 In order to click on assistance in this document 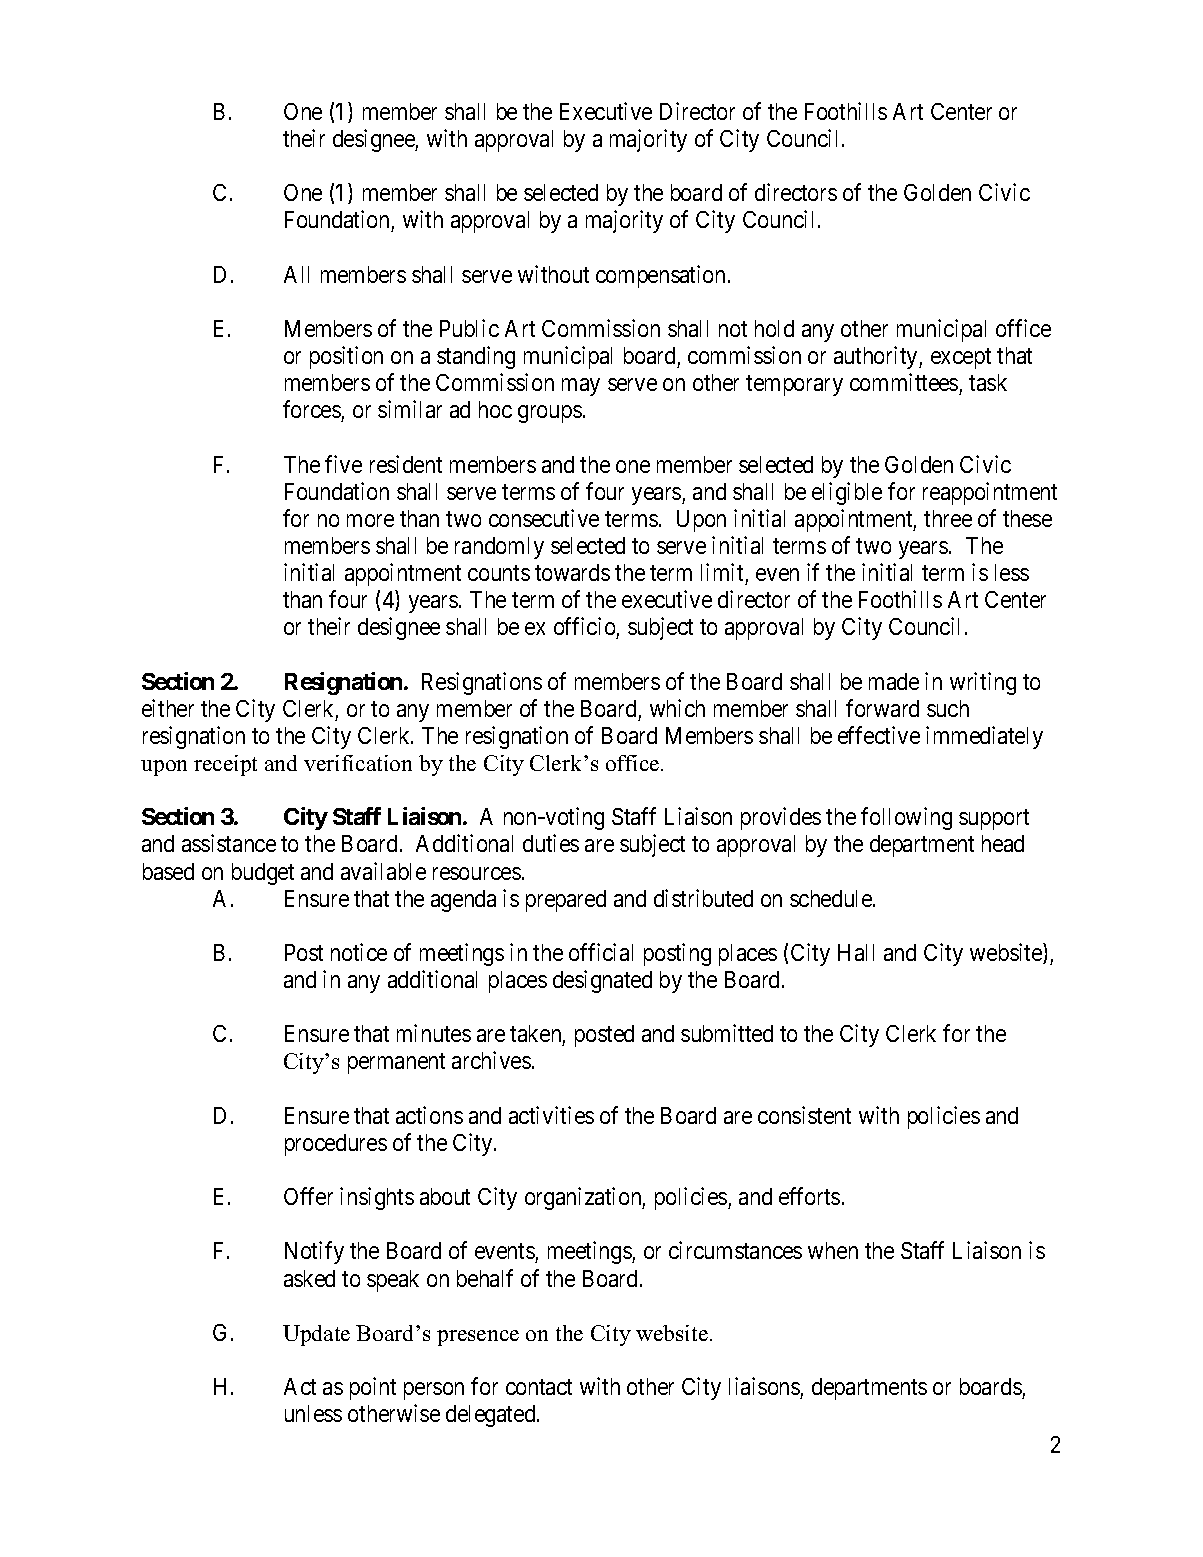, I will do `click(229, 843)`.
